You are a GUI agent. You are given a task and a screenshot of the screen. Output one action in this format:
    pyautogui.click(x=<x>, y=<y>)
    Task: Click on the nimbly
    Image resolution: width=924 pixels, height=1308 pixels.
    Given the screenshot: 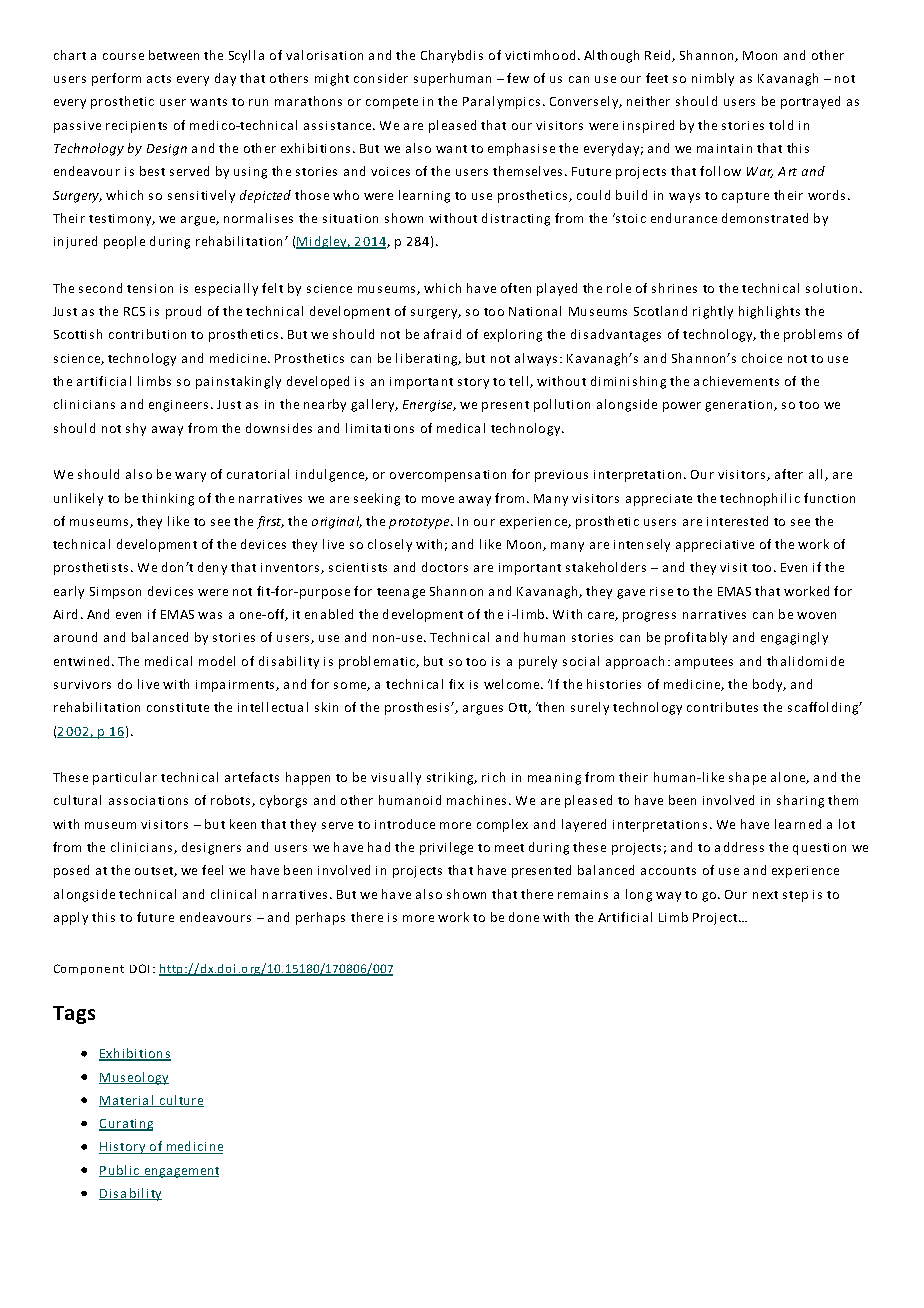 What is the action you would take?
    pyautogui.click(x=713, y=79)
